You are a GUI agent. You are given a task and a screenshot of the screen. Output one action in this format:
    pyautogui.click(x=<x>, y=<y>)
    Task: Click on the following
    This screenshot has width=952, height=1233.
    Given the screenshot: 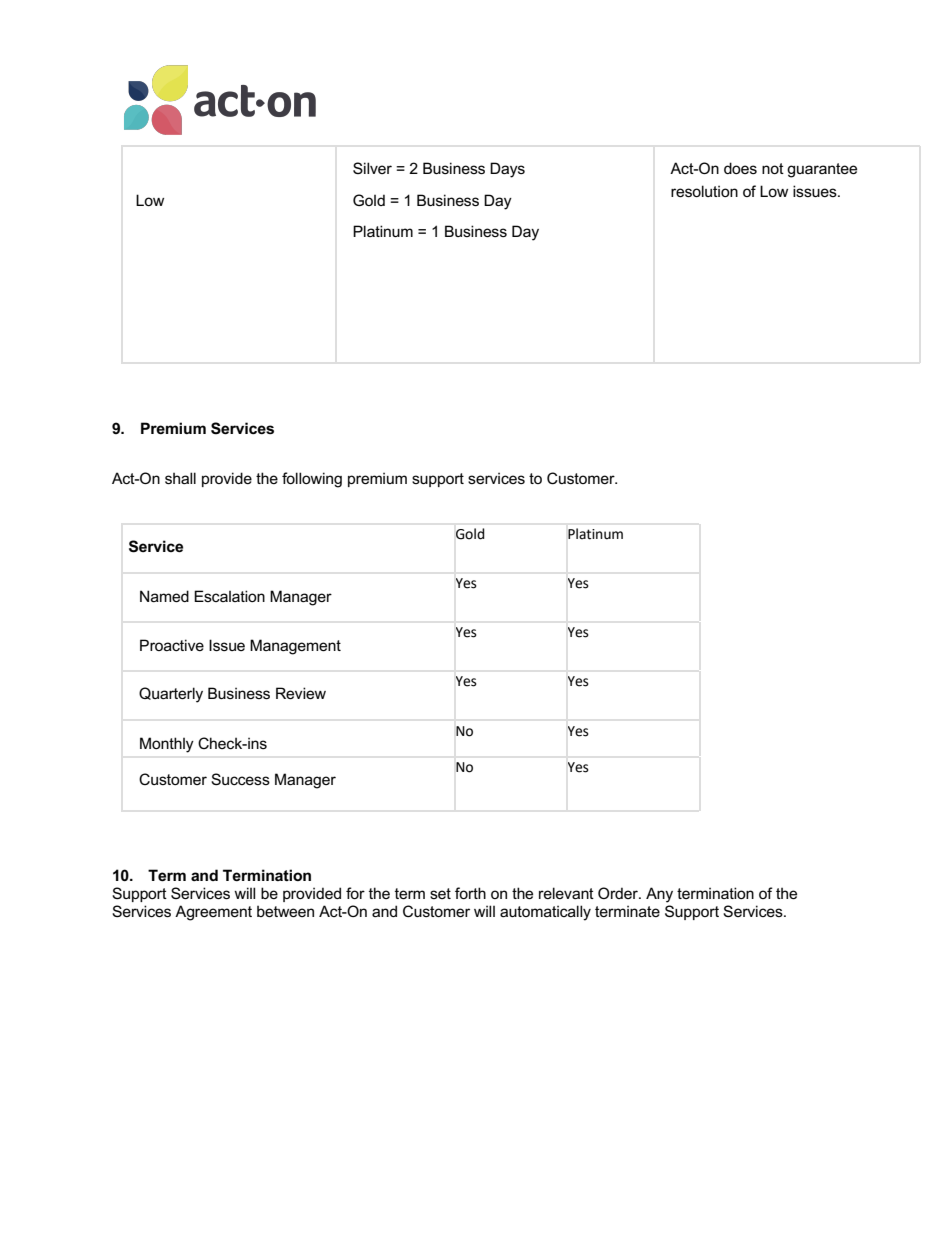 What is the action you would take?
    pyautogui.click(x=312, y=480)
